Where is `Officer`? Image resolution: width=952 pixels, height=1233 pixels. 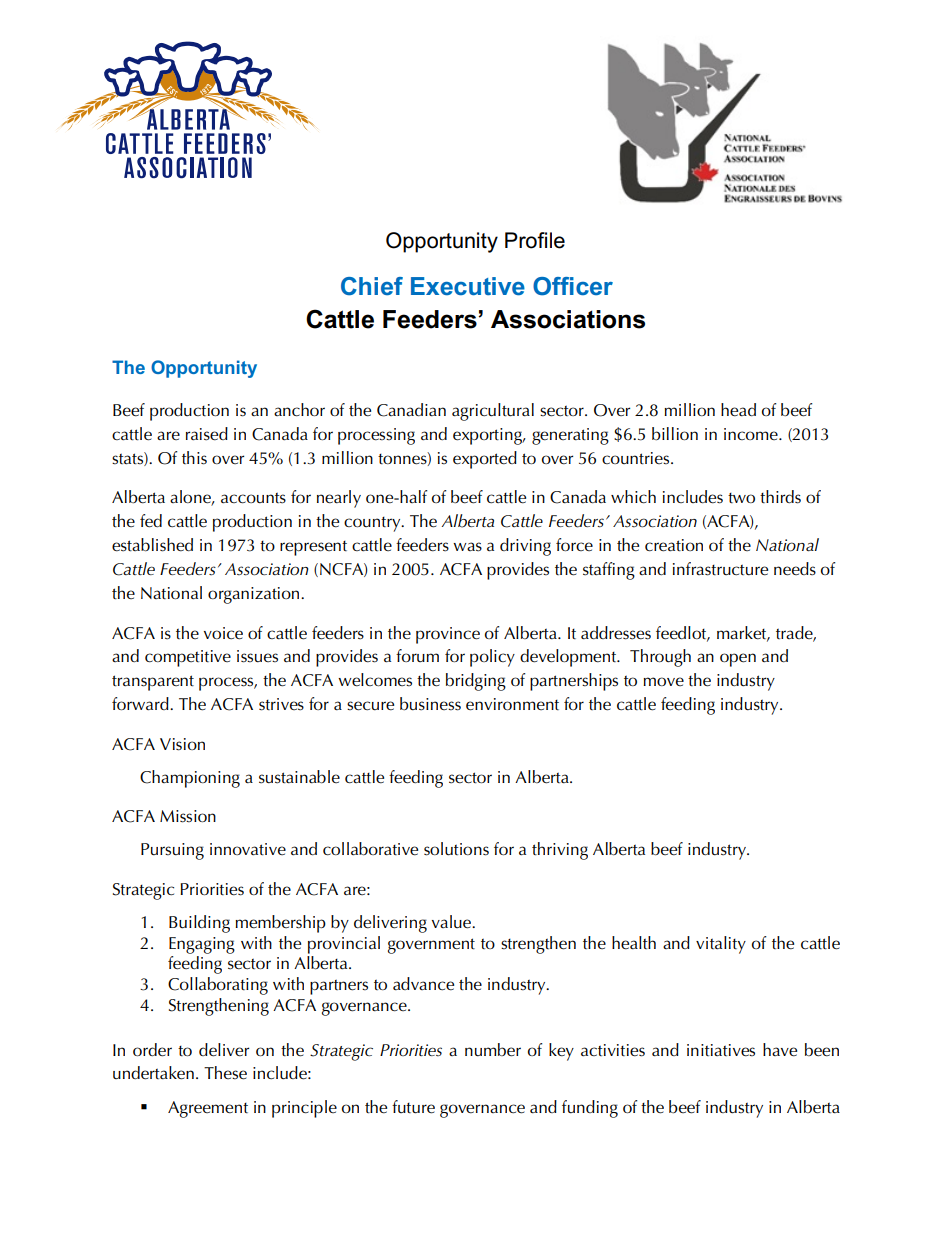
Officer is located at coordinates (573, 286).
